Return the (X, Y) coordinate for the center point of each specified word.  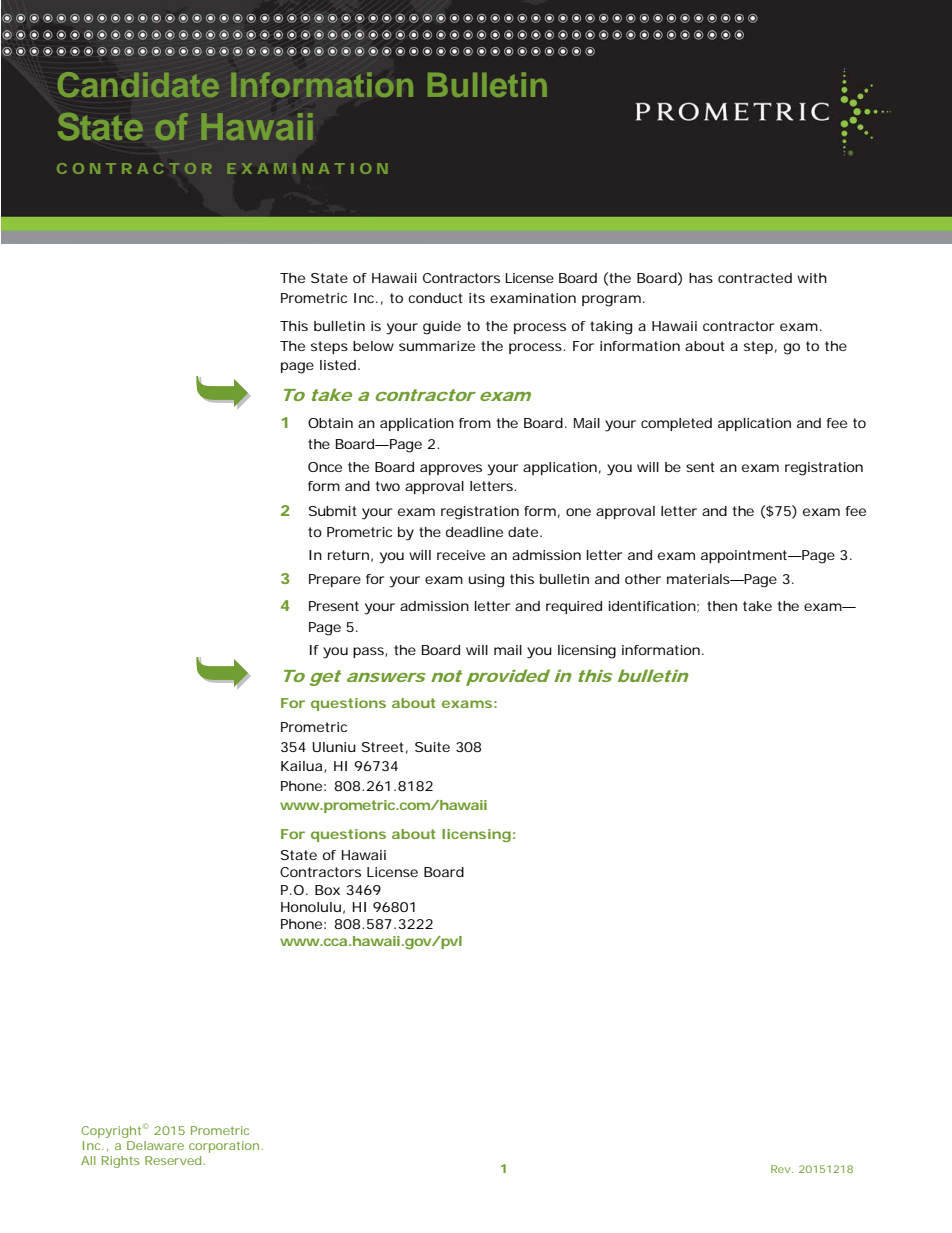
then (722, 606)
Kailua (303, 767)
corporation (225, 1147)
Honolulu (311, 907)
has (701, 278)
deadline (474, 532)
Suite (432, 747)
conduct (435, 298)
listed (338, 365)
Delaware (155, 1145)
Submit (333, 511)
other (643, 579)
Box (327, 890)
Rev (780, 1169)
